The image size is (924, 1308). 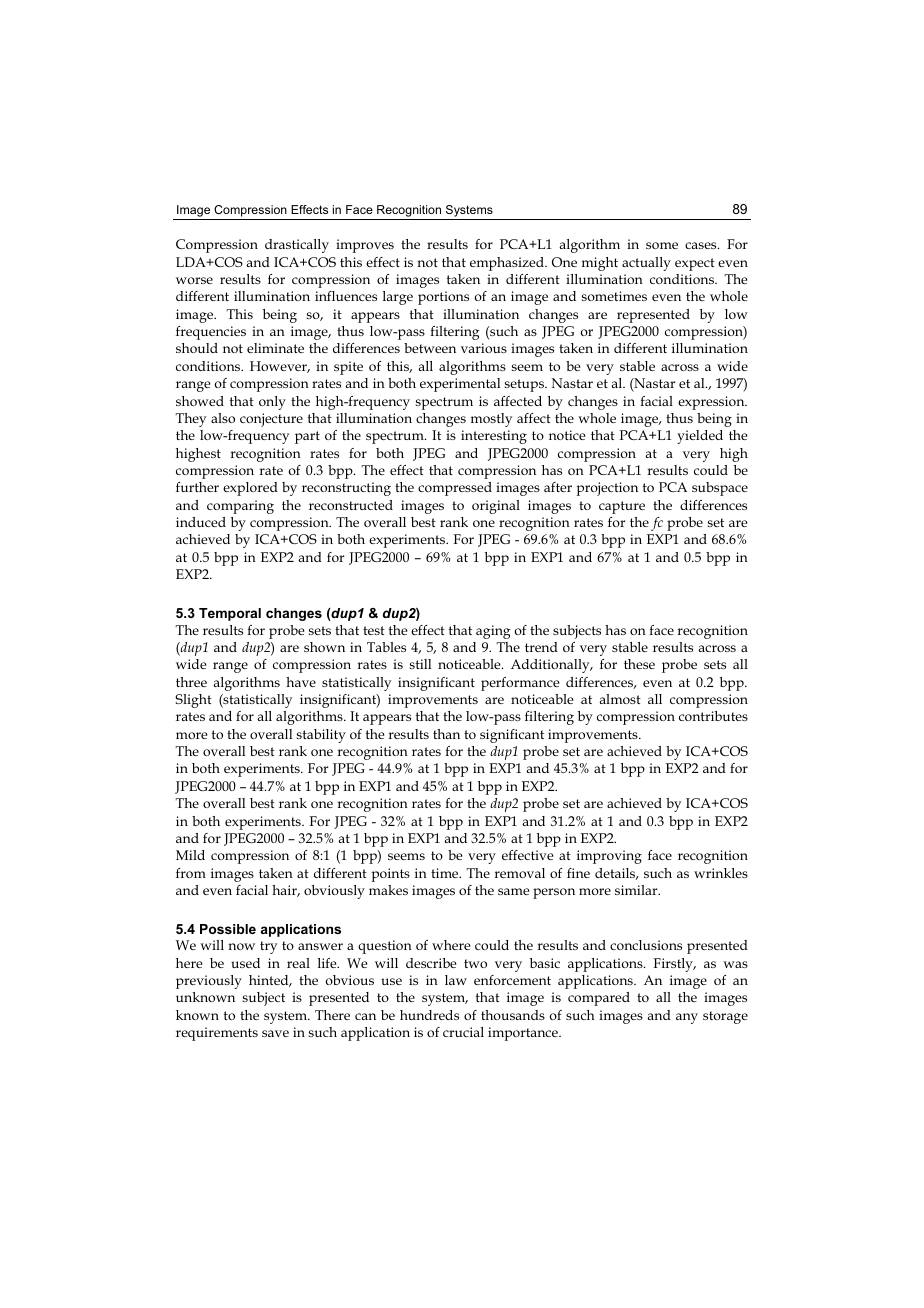 I want to click on removal, so click(x=519, y=873).
